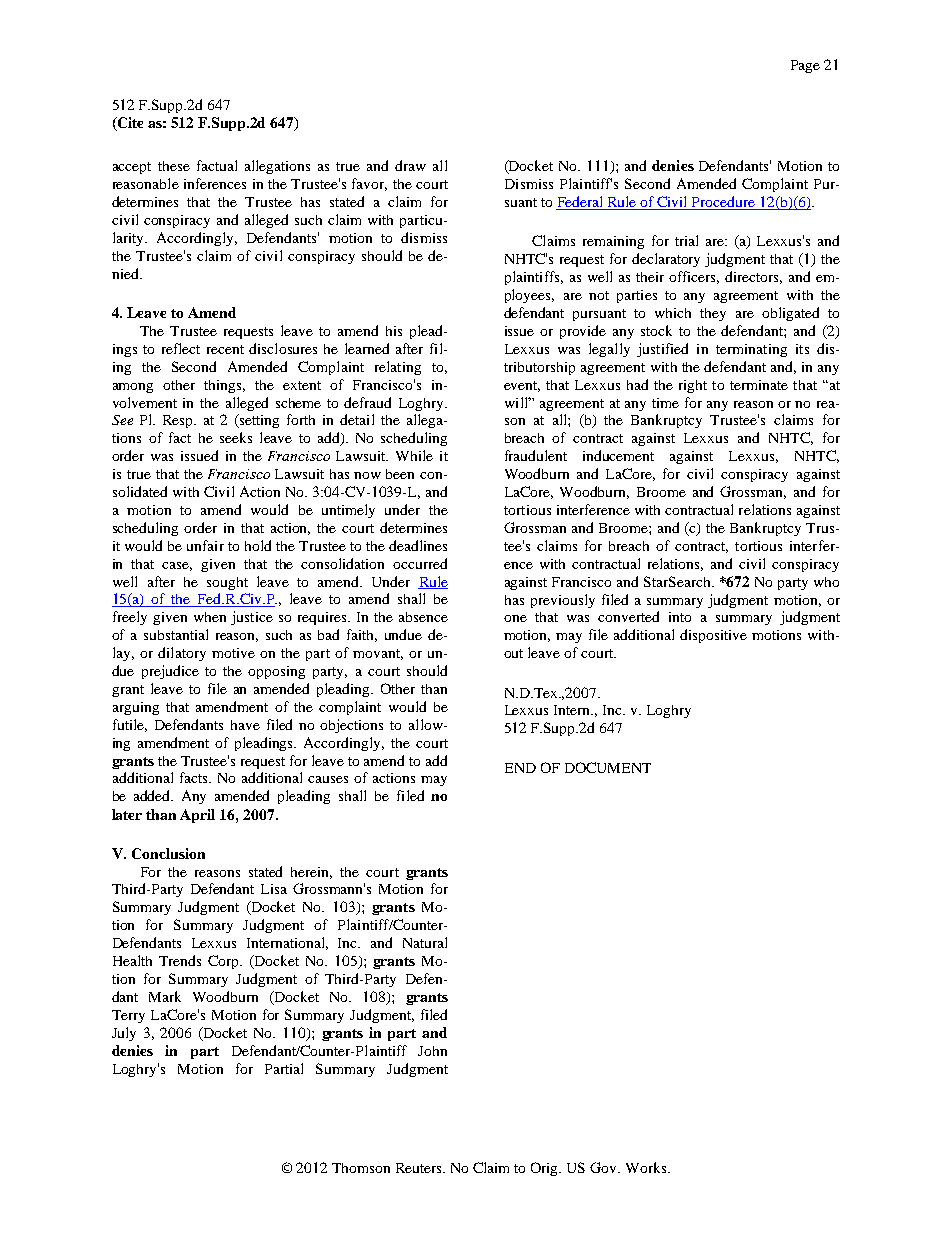 This image has height=1233, width=952. What do you see at coordinates (410, 165) in the image?
I see `draw` at bounding box center [410, 165].
